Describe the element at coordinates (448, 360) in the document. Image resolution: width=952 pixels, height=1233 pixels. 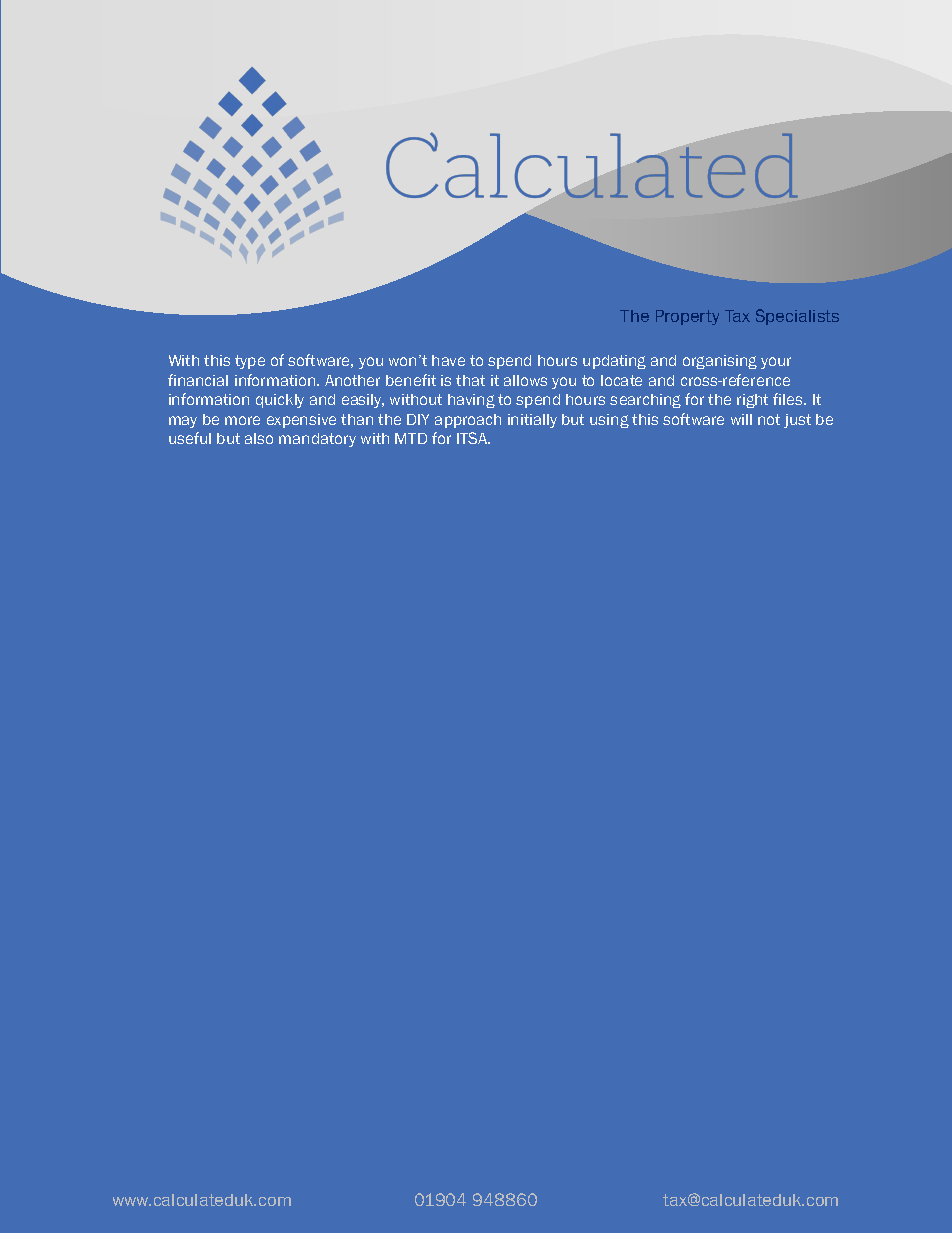
I see `have` at that location.
